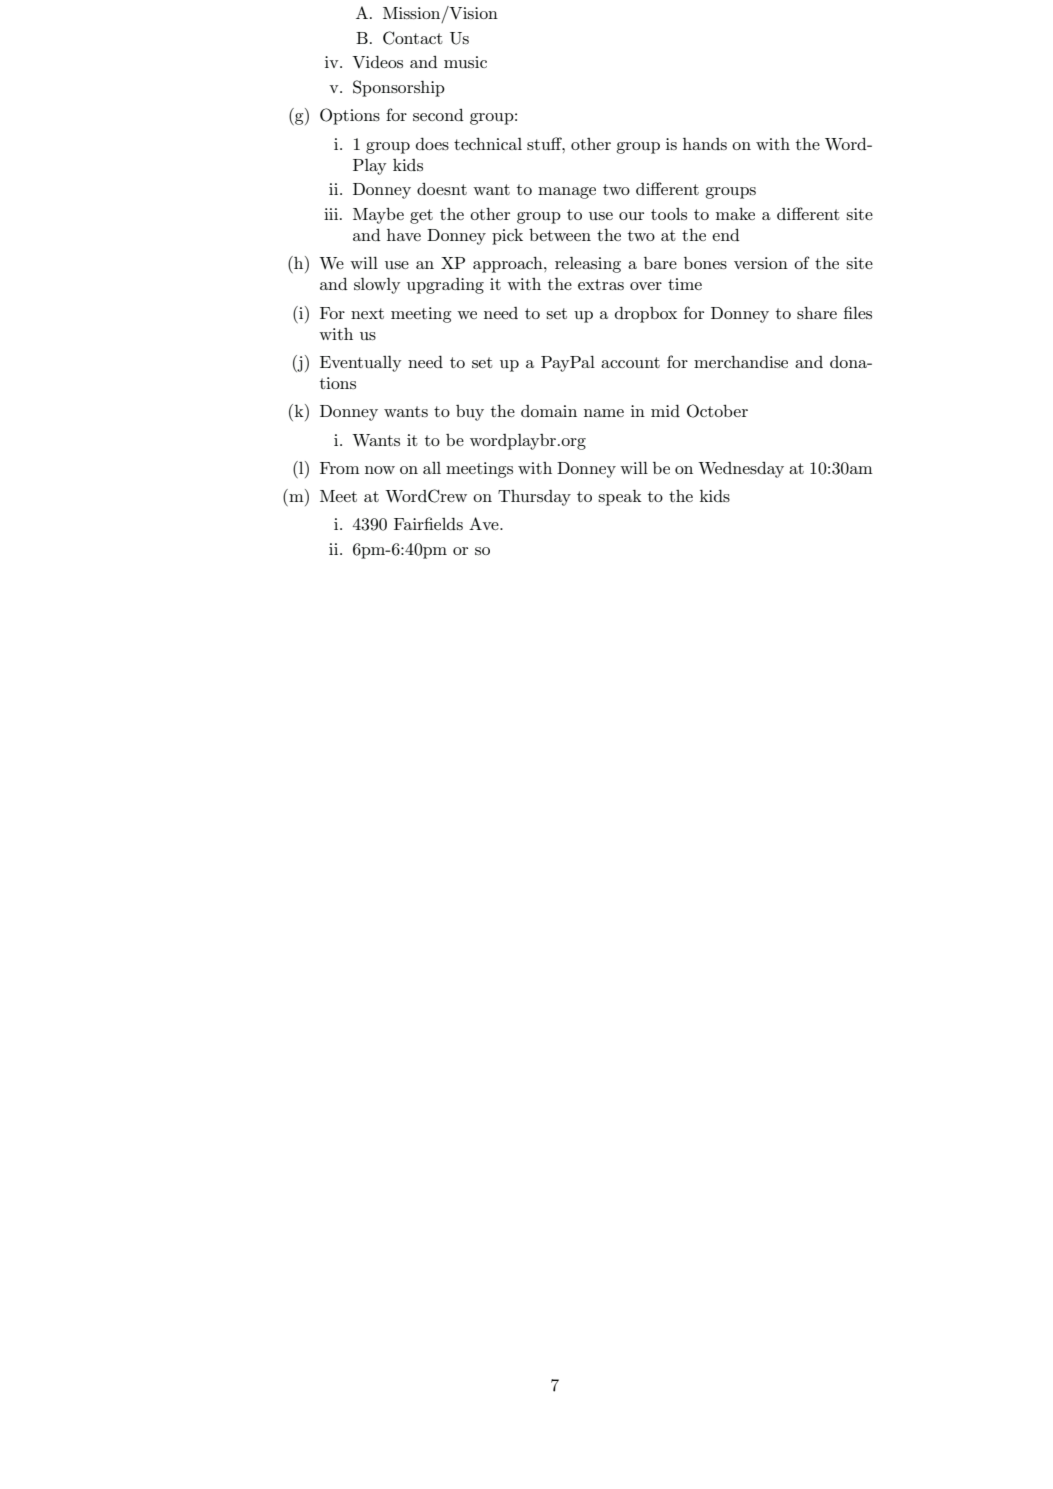 Image resolution: width=1053 pixels, height=1489 pixels. Describe the element at coordinates (735, 214) in the screenshot. I see `make` at that location.
